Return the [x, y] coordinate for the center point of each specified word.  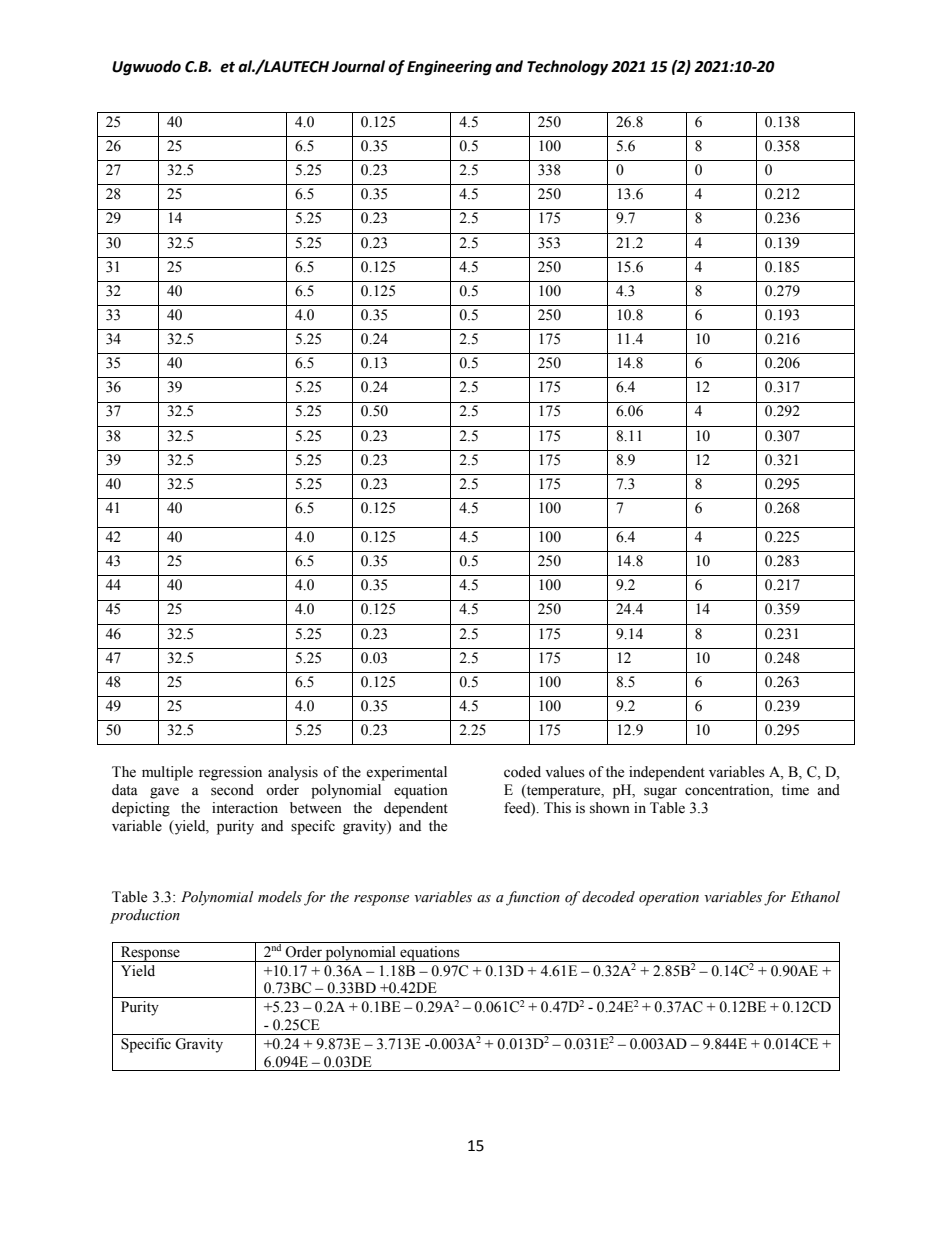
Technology [567, 68]
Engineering [449, 68]
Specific [146, 1045]
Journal [358, 66]
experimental [406, 773]
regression [230, 773]
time [795, 790]
